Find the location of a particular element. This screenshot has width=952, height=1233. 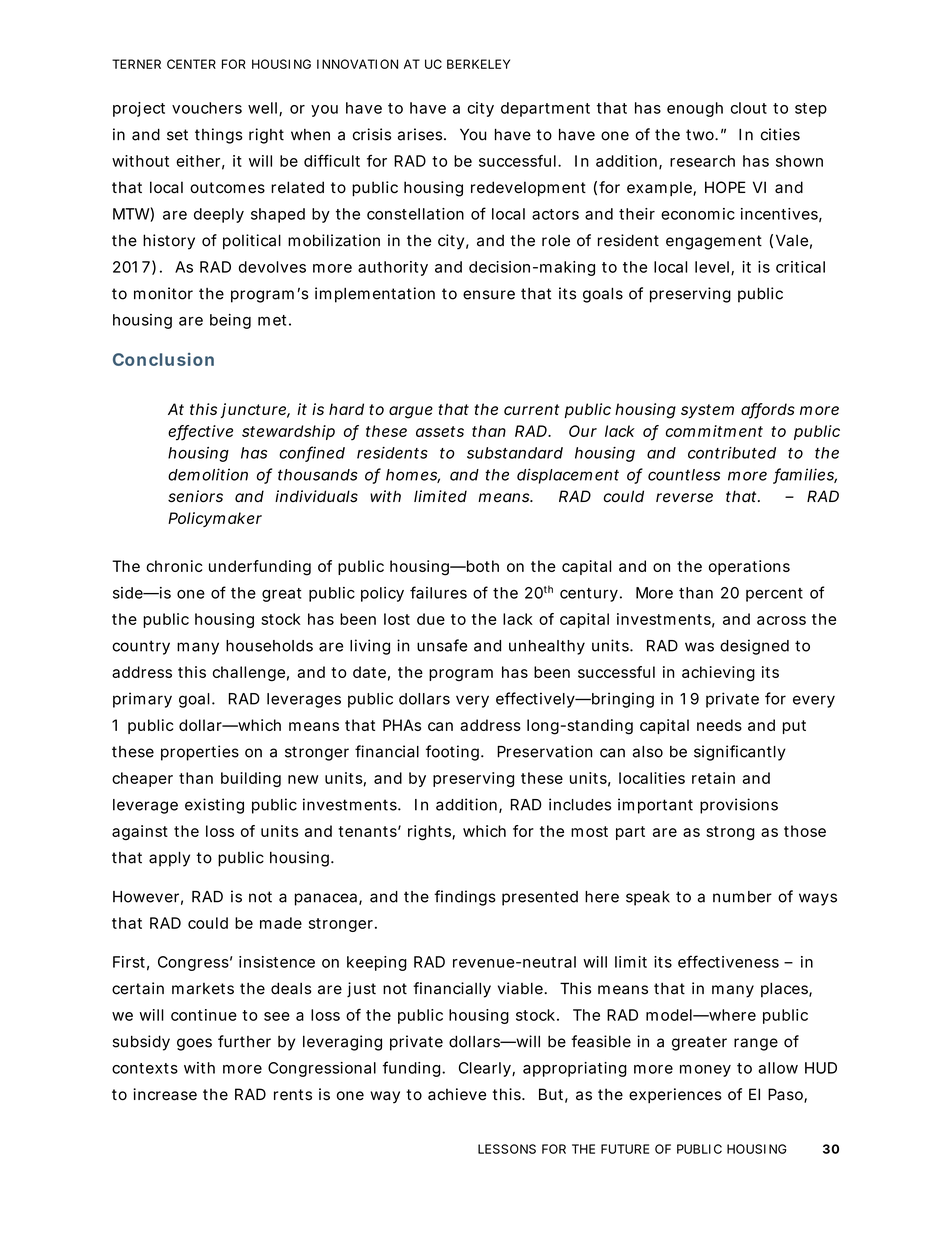

vouchers is located at coordinates (207, 108).
